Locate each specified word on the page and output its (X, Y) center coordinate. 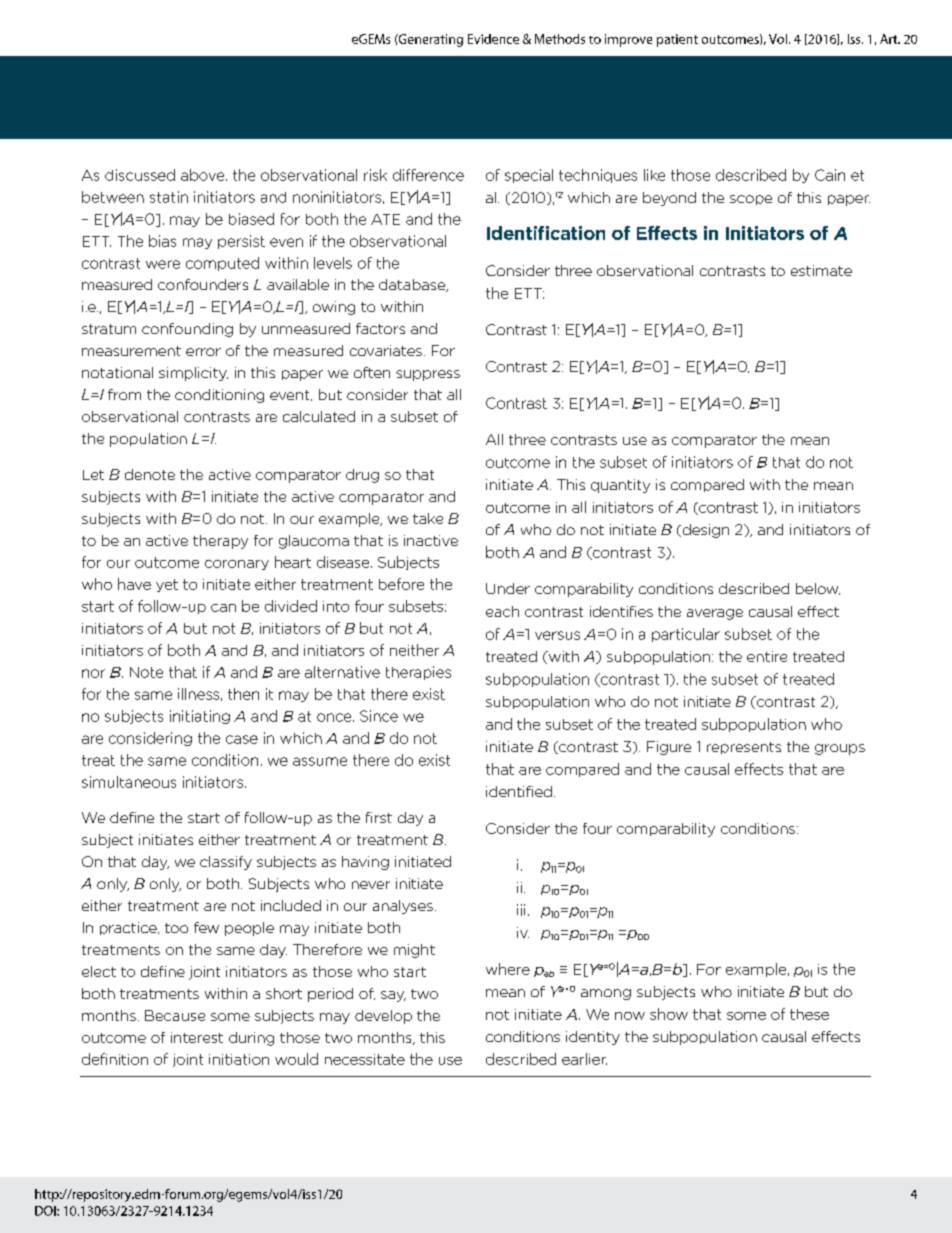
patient (677, 40)
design (704, 531)
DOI (46, 1211)
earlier (584, 1059)
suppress (428, 375)
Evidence (493, 39)
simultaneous (129, 782)
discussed (140, 175)
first (379, 817)
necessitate (365, 1059)
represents (744, 748)
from (124, 394)
